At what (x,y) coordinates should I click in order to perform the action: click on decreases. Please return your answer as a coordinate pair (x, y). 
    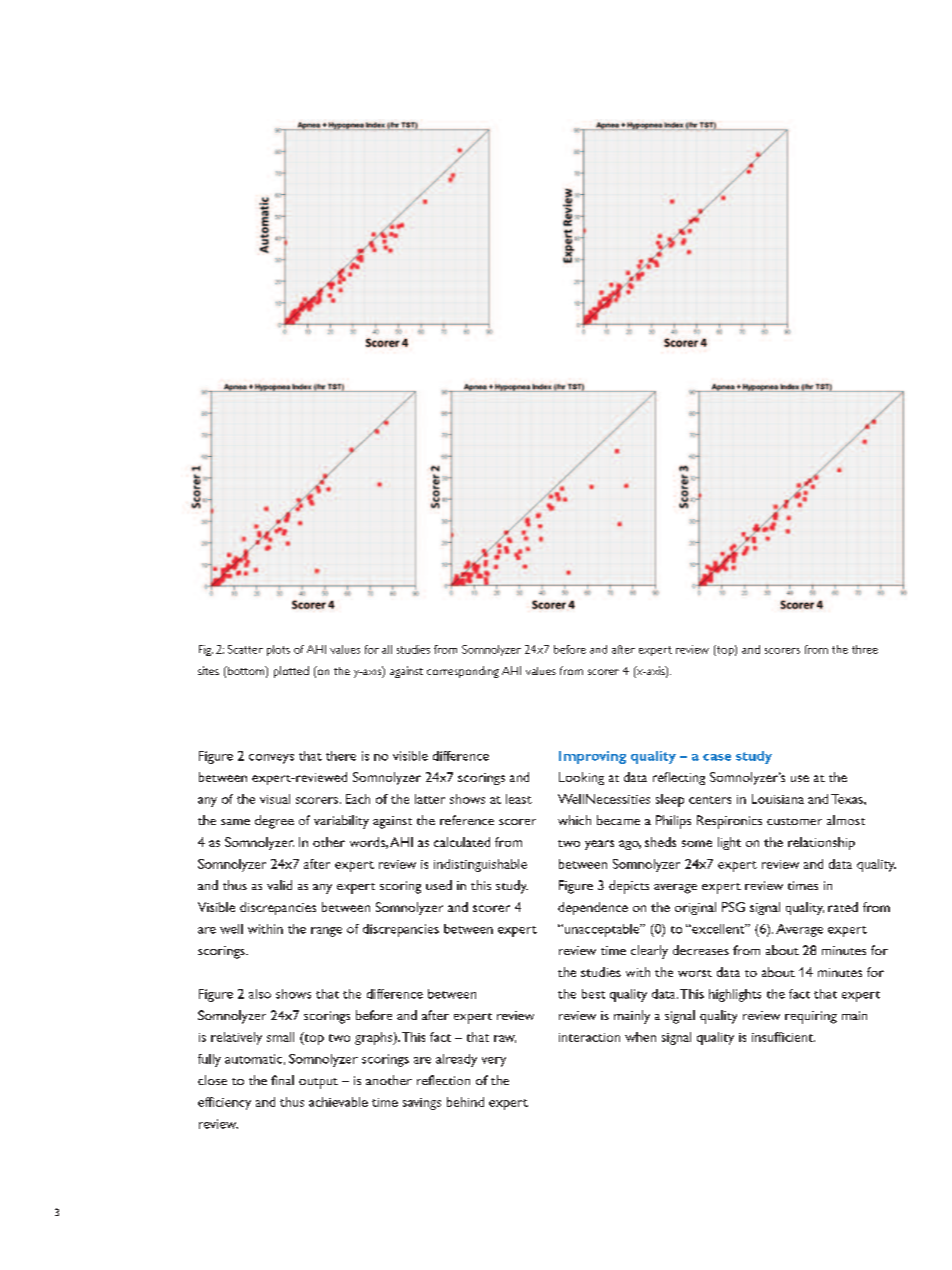
    Looking at the image, I should click on (701, 950).
